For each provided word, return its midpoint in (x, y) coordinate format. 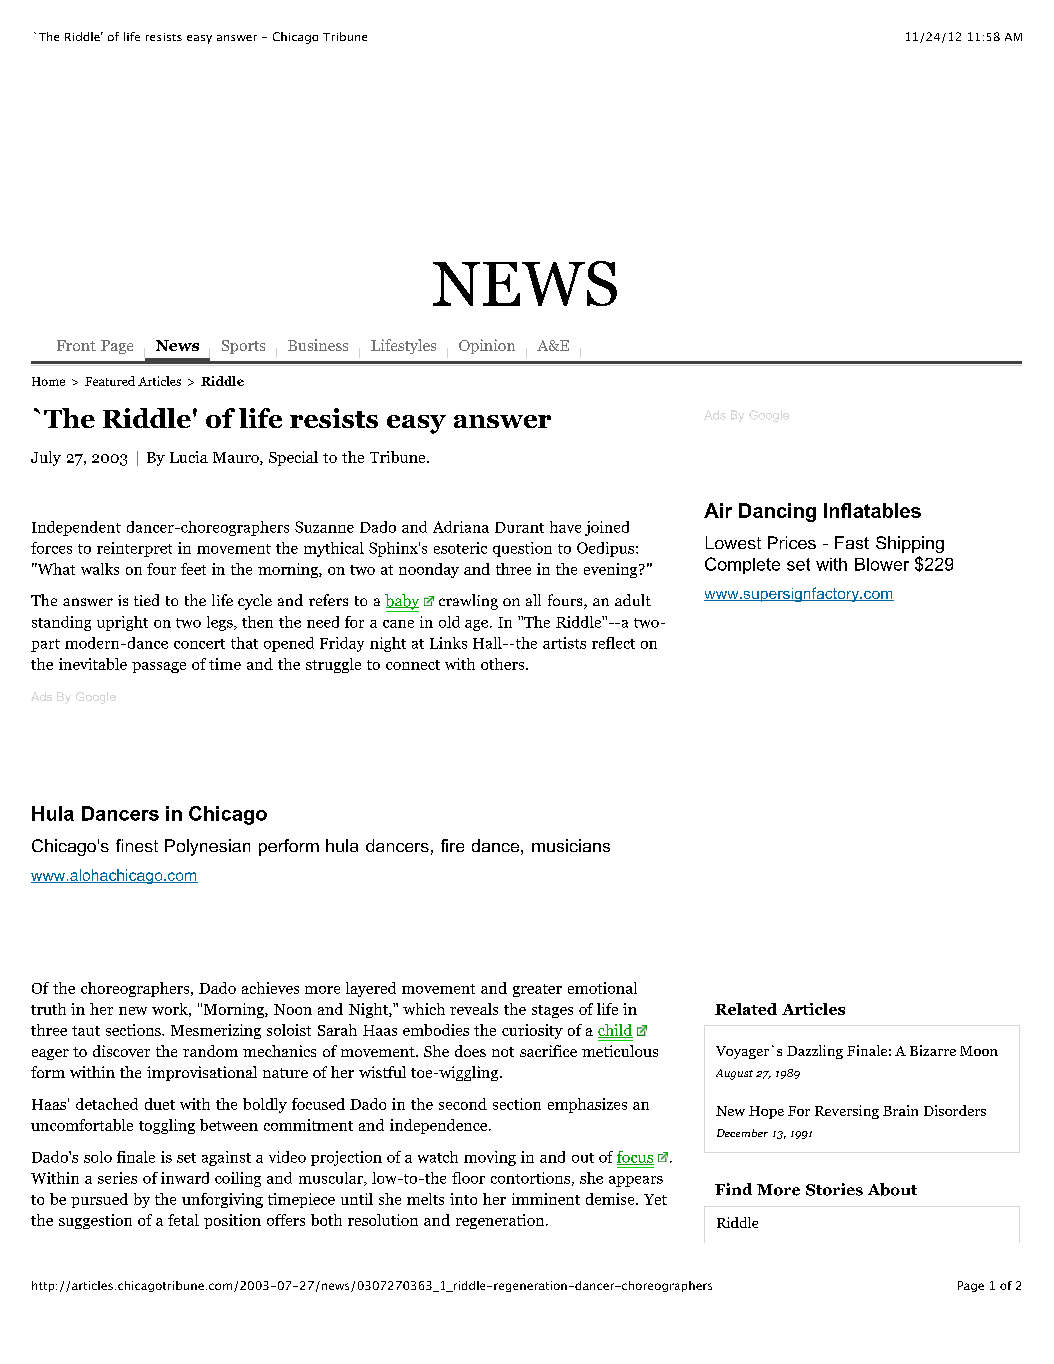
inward (185, 1178)
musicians (571, 845)
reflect (613, 643)
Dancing (777, 512)
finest (137, 845)
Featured (110, 381)
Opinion (487, 346)
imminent (546, 1199)
